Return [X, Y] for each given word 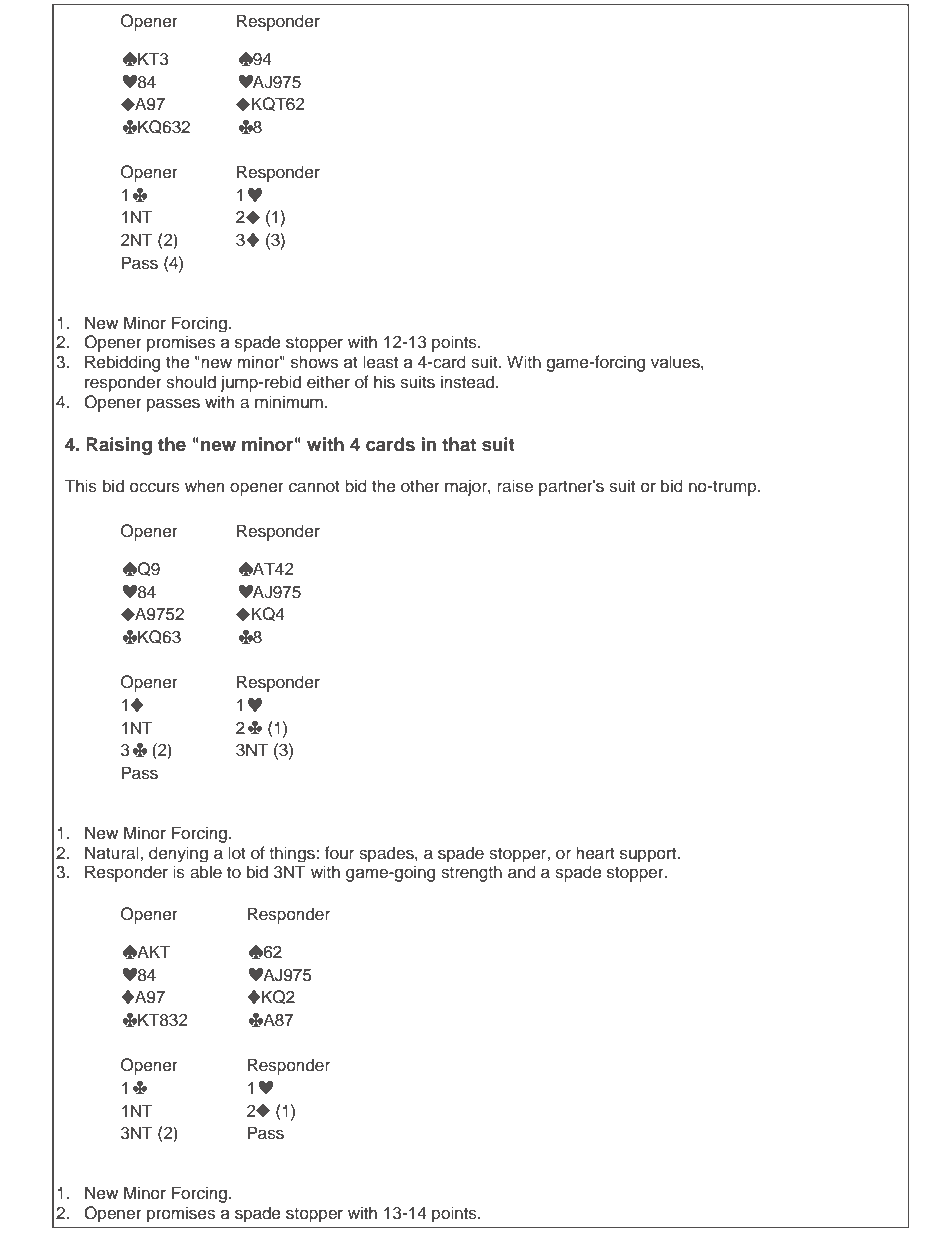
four [339, 853]
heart [595, 853]
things [293, 854]
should [191, 382]
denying [178, 854]
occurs [155, 487]
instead [469, 382]
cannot [314, 487]
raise [515, 486]
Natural [113, 853]
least [380, 362]
